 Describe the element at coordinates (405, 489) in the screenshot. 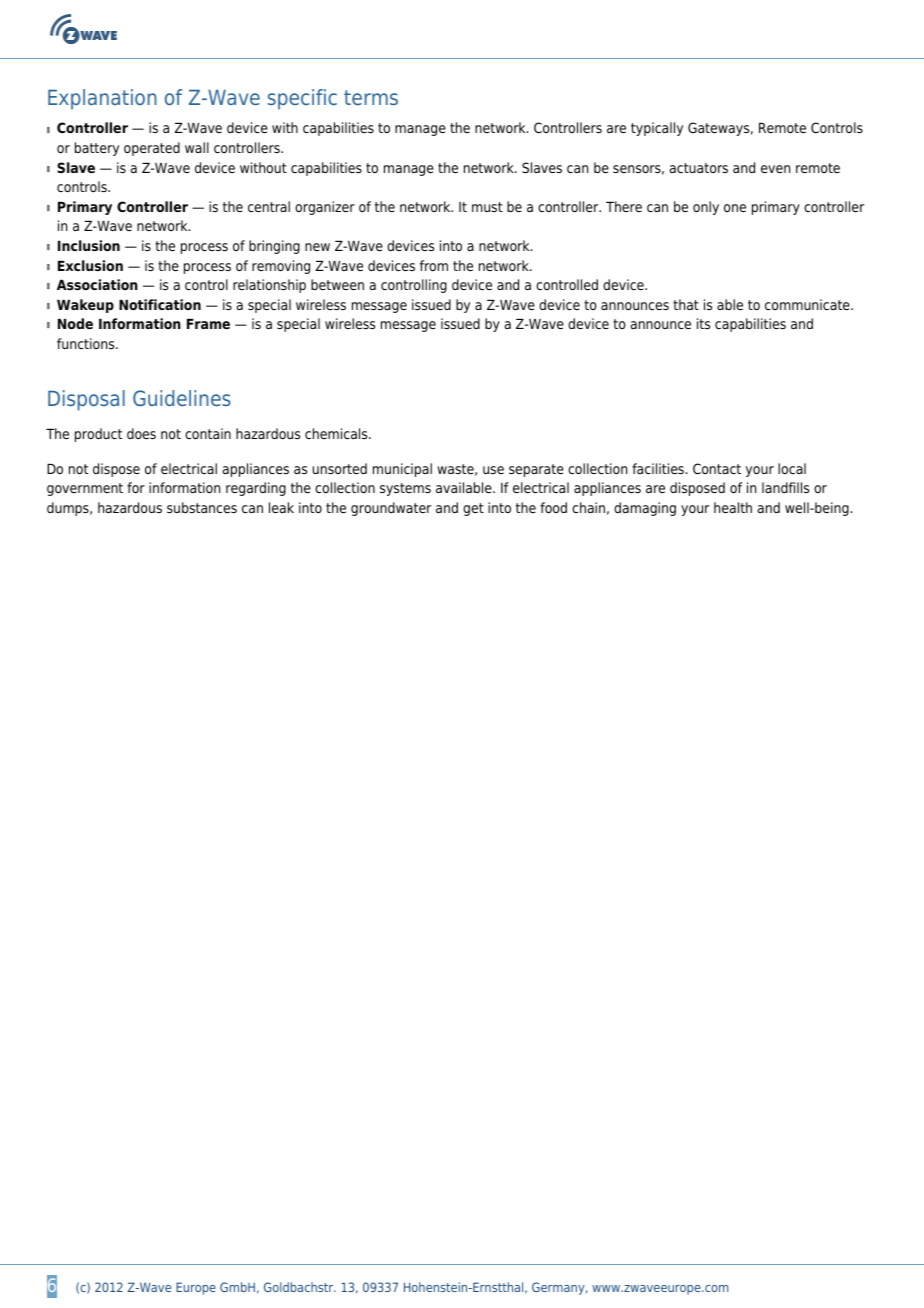

I see `systems` at that location.
